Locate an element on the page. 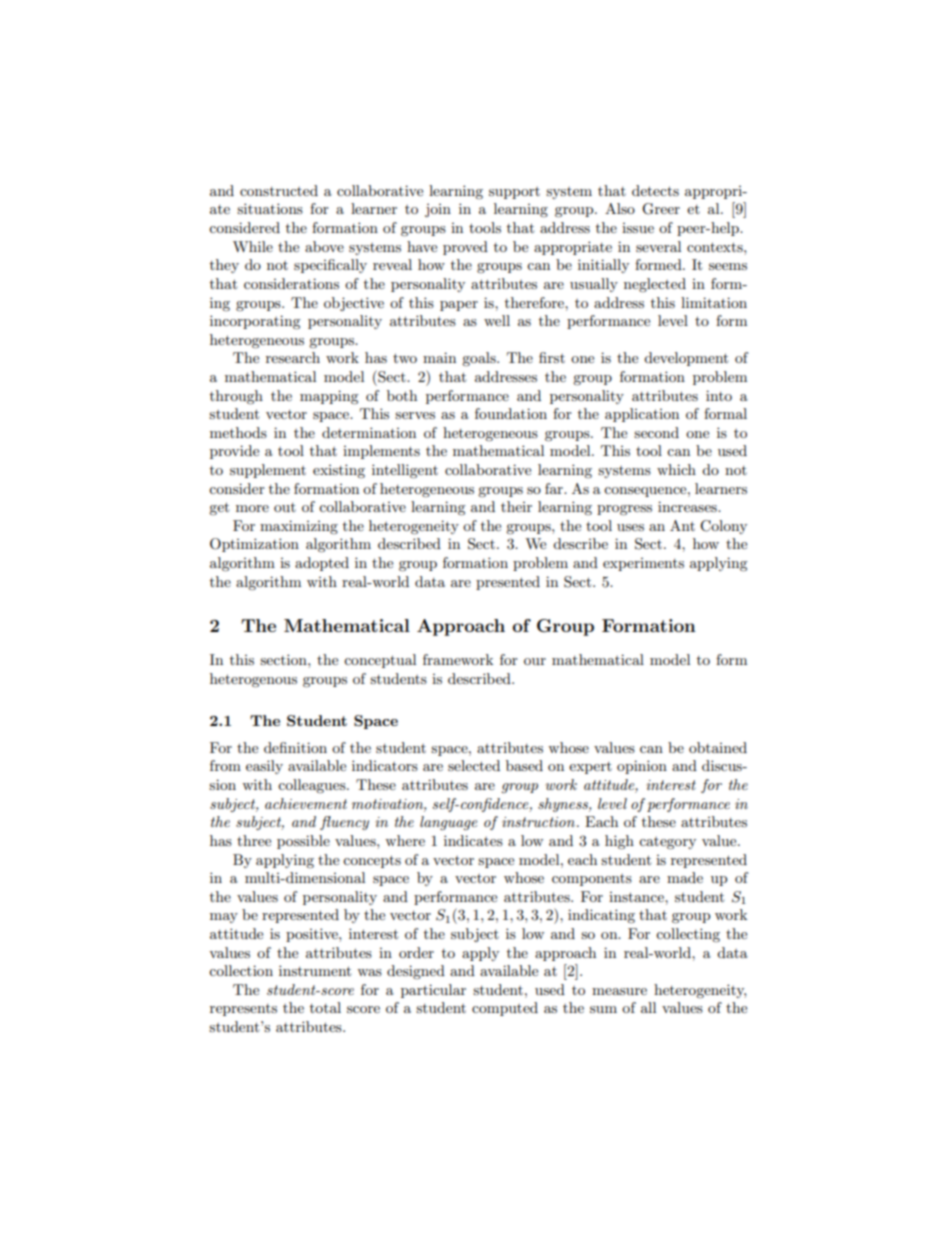 The image size is (952, 1233). foundation is located at coordinates (511, 413).
